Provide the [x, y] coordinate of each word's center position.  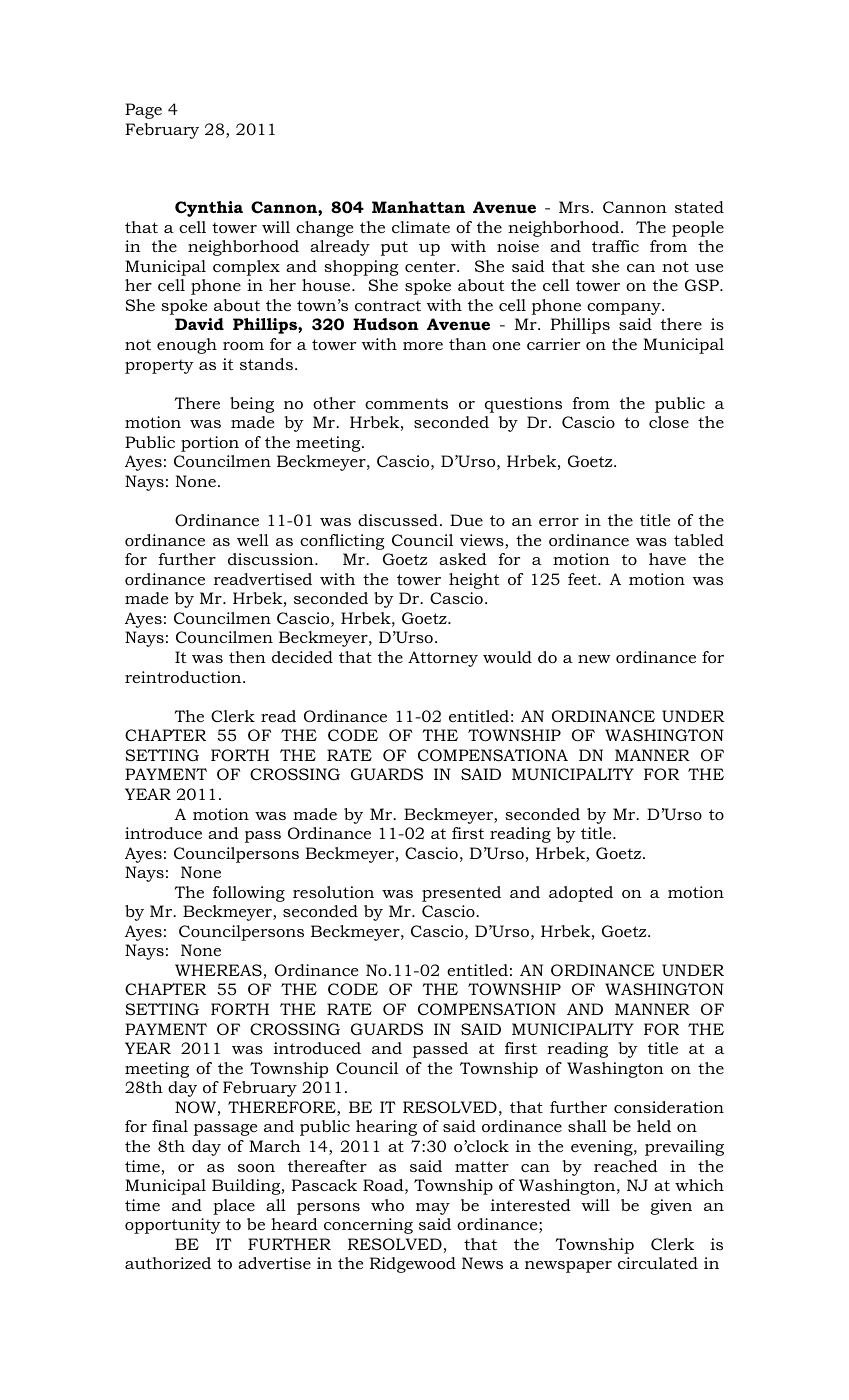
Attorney [443, 659]
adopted [581, 894]
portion [210, 444]
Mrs [574, 207]
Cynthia [209, 209]
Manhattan [418, 207]
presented [461, 894]
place [234, 1207]
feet [583, 579]
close [669, 422]
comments [406, 403]
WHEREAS [218, 970]
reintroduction [184, 677]
